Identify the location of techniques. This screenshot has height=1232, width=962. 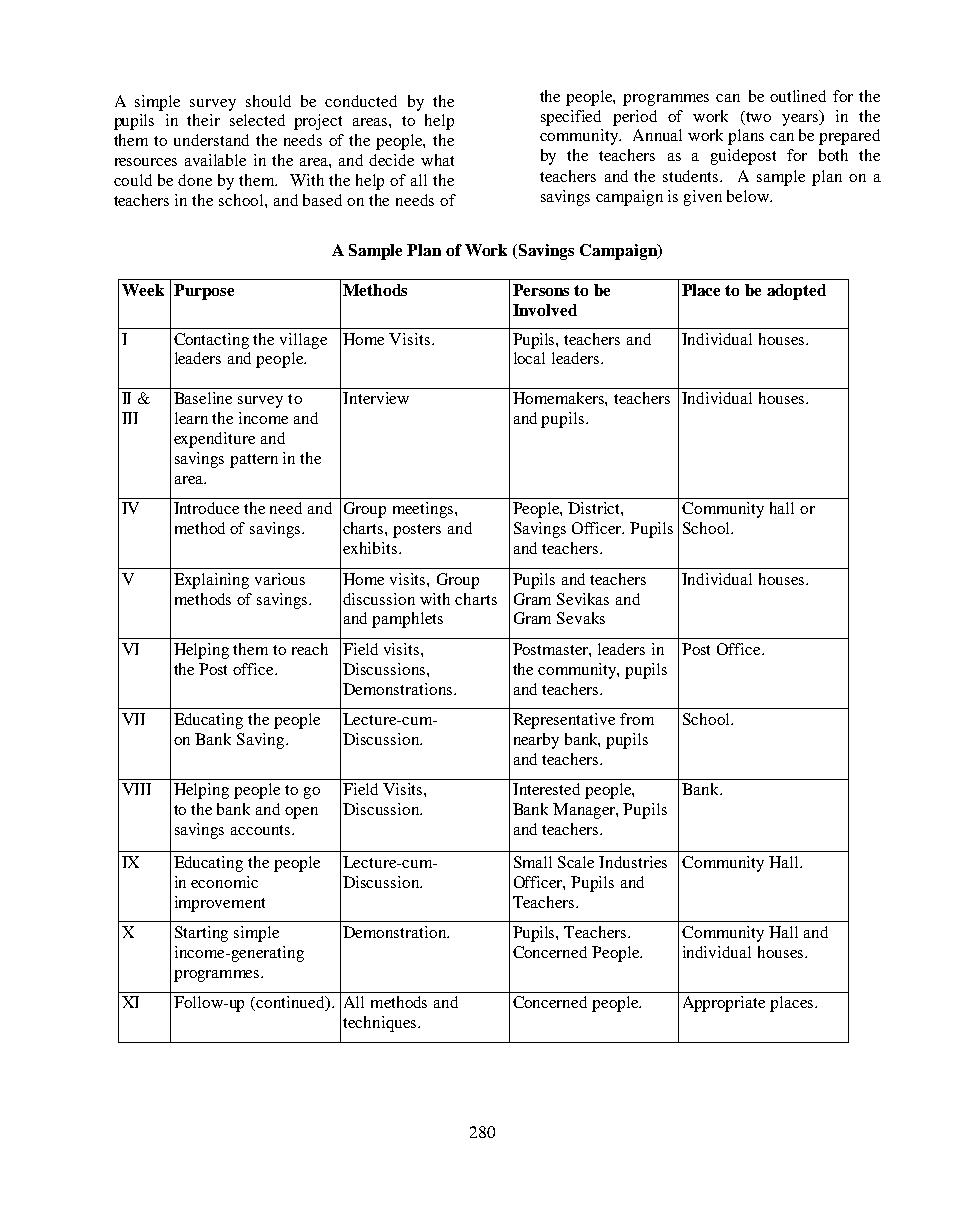
(381, 1024).
